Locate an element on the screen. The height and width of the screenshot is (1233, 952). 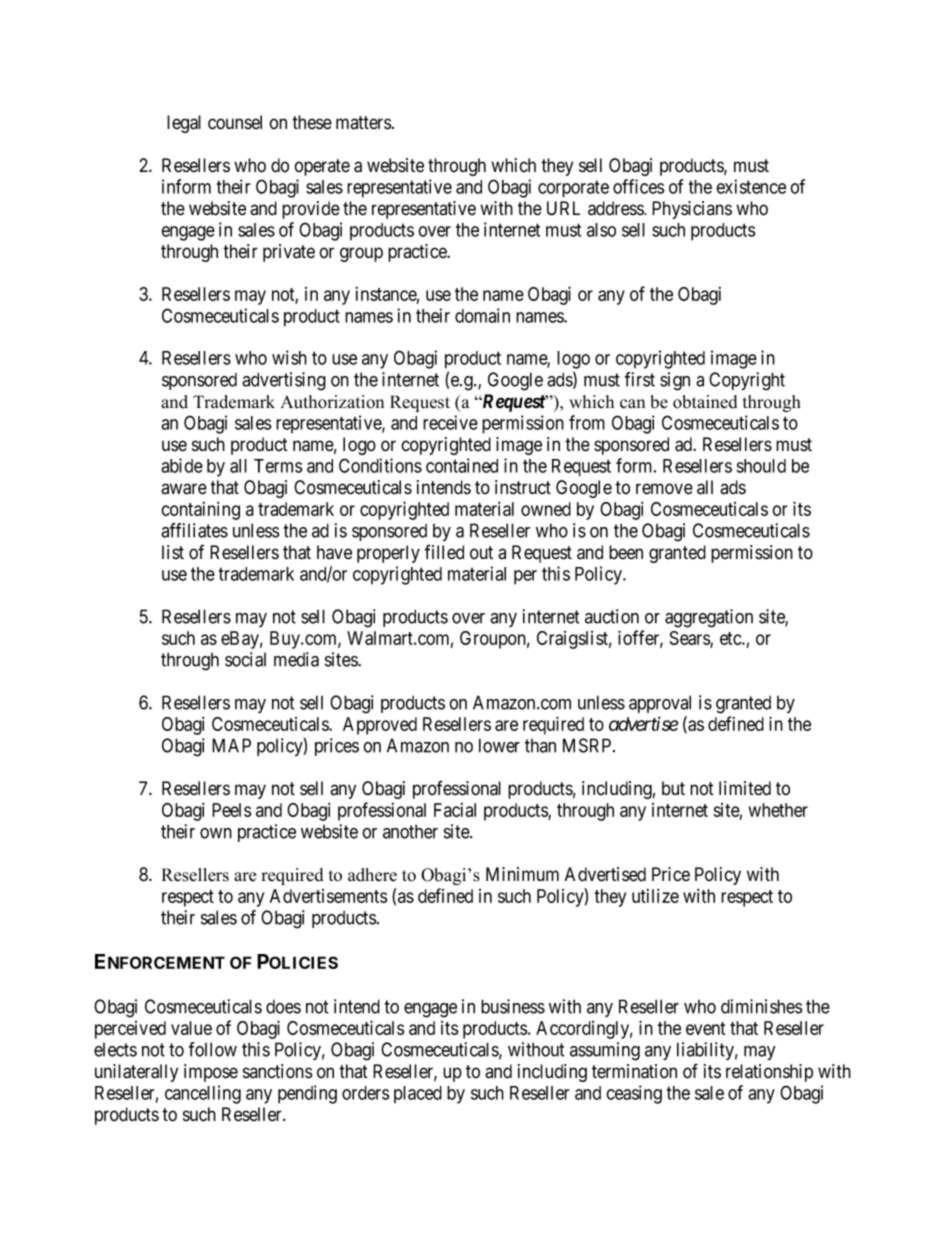
Approved is located at coordinates (380, 726).
